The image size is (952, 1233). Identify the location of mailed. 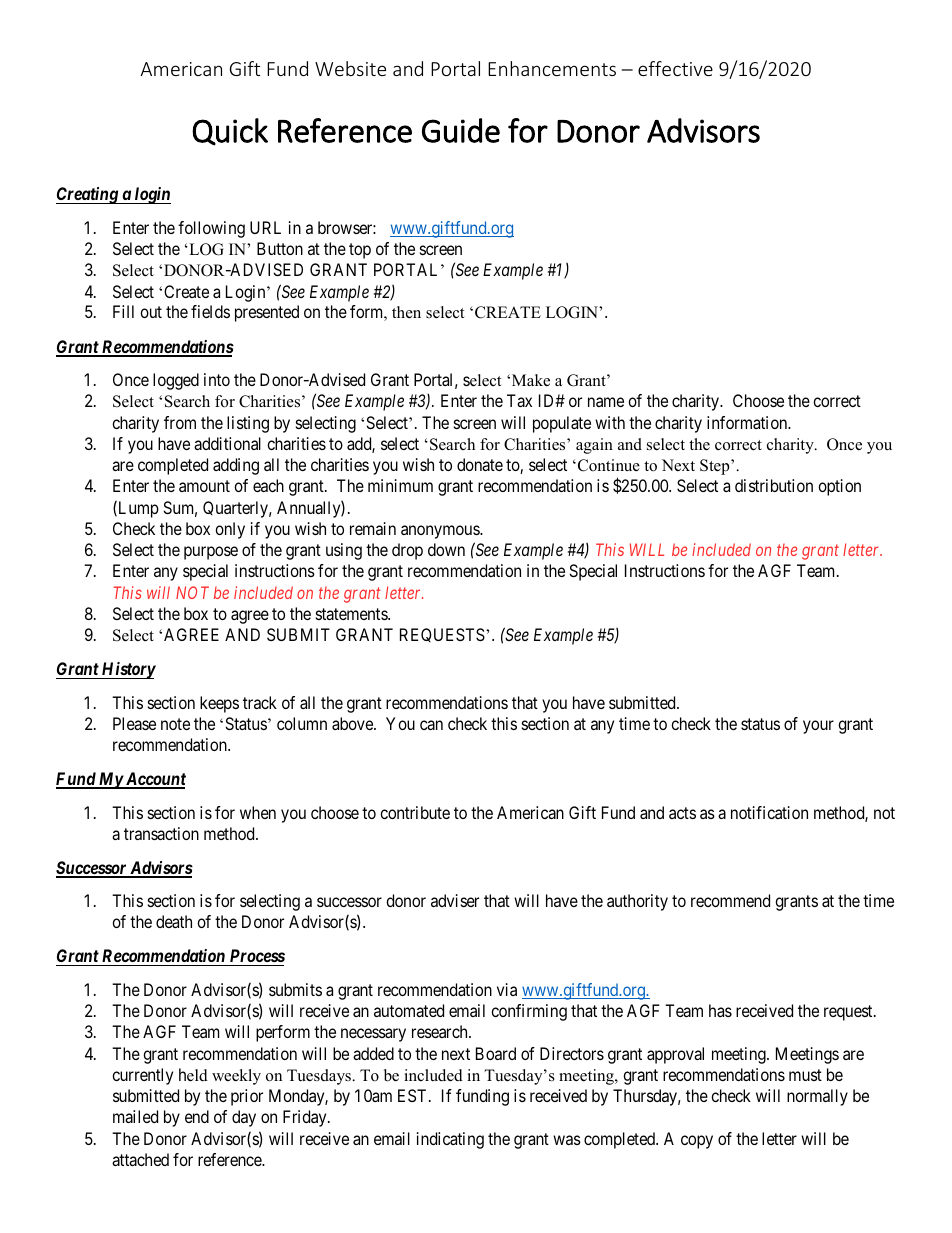
(135, 1116).
